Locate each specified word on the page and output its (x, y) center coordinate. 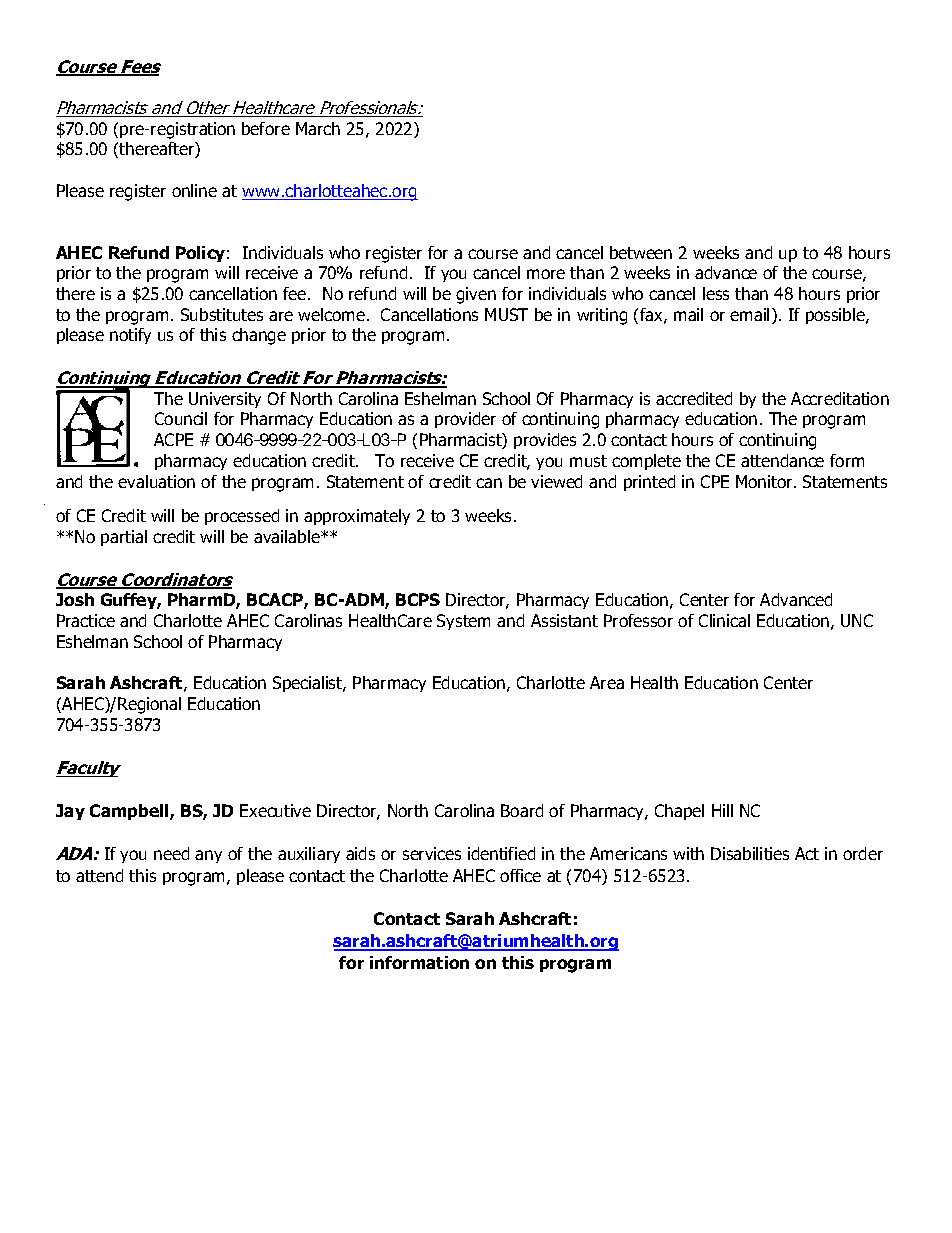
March (318, 128)
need (171, 853)
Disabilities (750, 853)
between (641, 252)
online (194, 190)
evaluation (156, 481)
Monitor (765, 481)
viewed (556, 481)
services (432, 853)
